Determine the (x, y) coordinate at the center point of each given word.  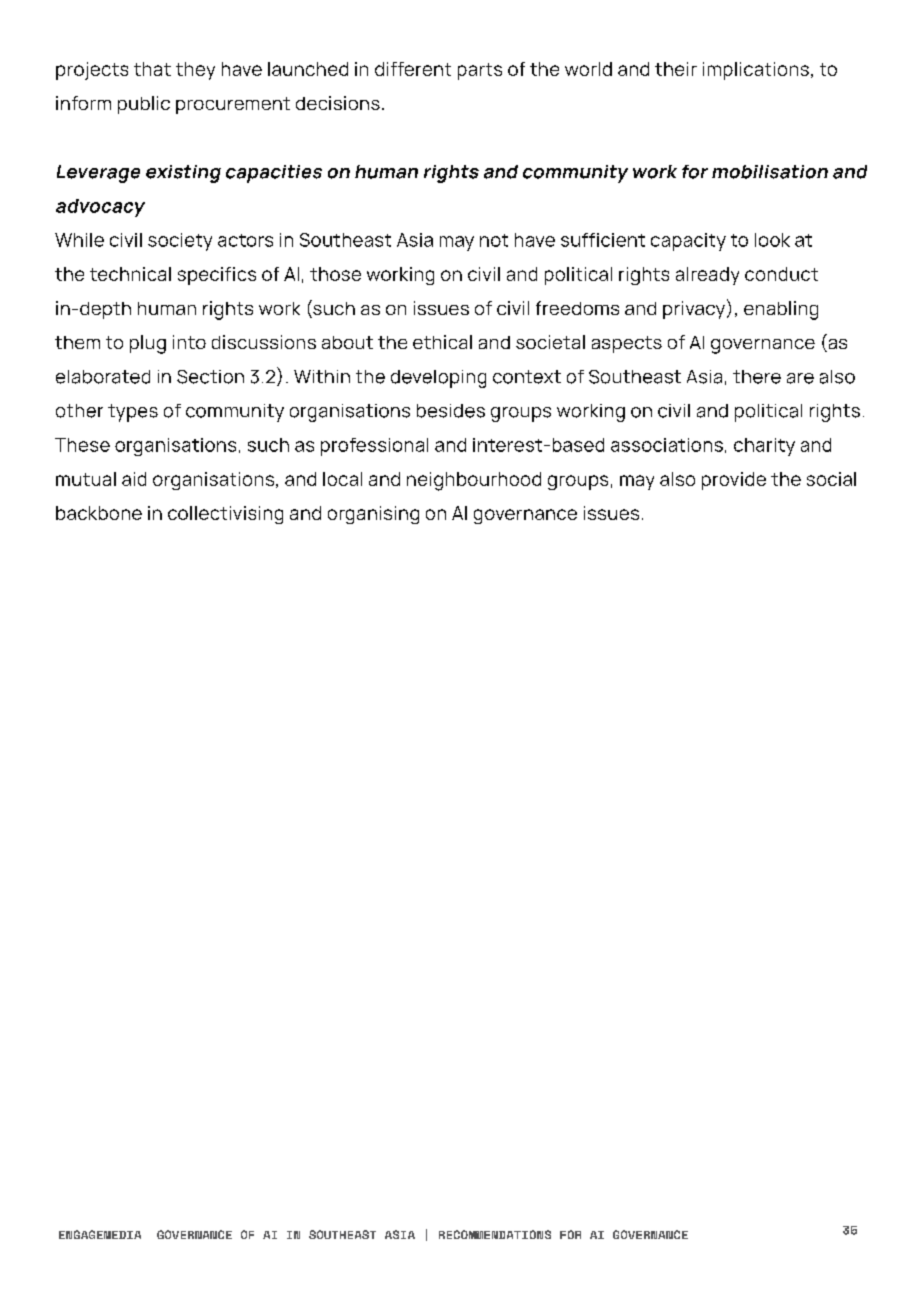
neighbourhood (474, 481)
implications (756, 71)
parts (480, 71)
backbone (99, 513)
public (144, 105)
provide (734, 481)
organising (373, 515)
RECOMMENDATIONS (495, 1234)
